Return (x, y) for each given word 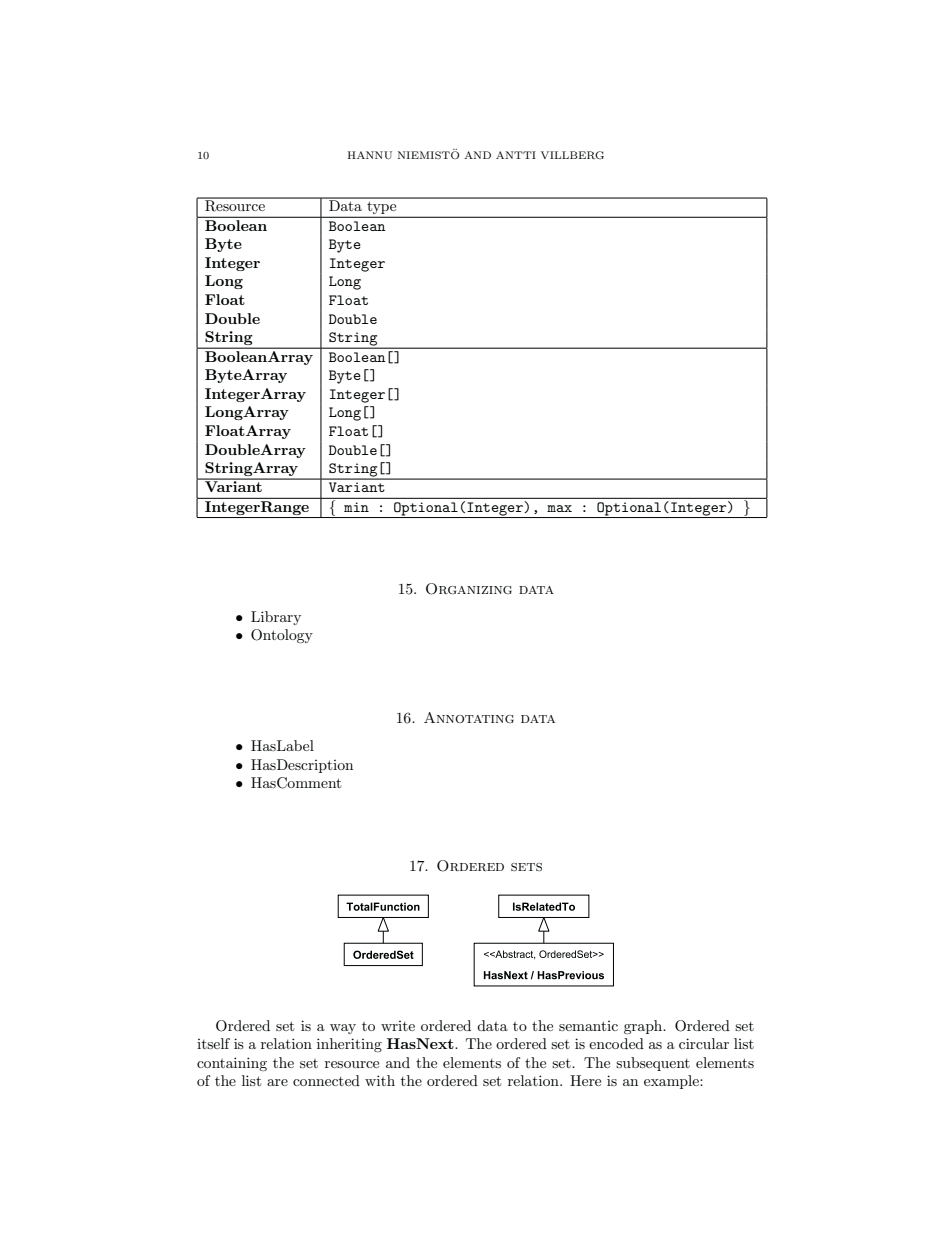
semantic (588, 1026)
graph (644, 1027)
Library (276, 618)
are (277, 1082)
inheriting (349, 1045)
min (356, 507)
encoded (616, 1043)
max (559, 508)
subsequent (653, 1064)
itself (213, 1043)
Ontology (282, 636)
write (398, 1026)
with (380, 1080)
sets (526, 867)
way (343, 1029)
